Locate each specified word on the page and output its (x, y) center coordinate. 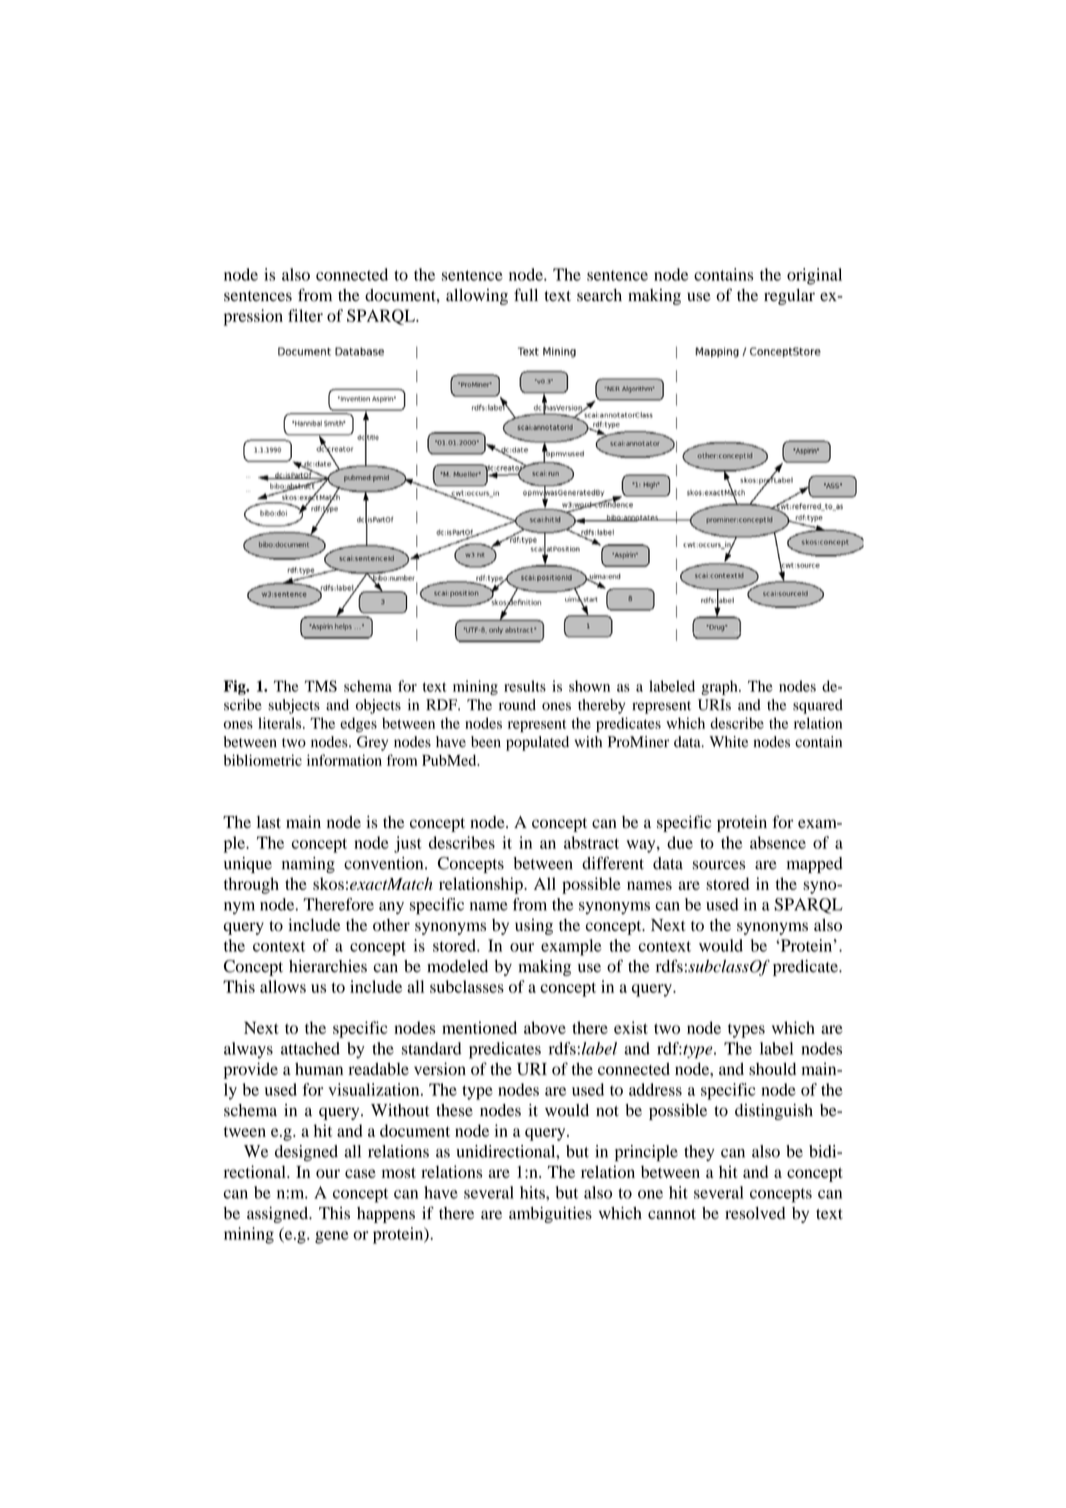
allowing (477, 297)
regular (789, 297)
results (525, 686)
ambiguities (550, 1214)
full (526, 295)
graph (720, 687)
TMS (321, 686)
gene (332, 1237)
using (534, 926)
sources (719, 865)
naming (308, 865)
